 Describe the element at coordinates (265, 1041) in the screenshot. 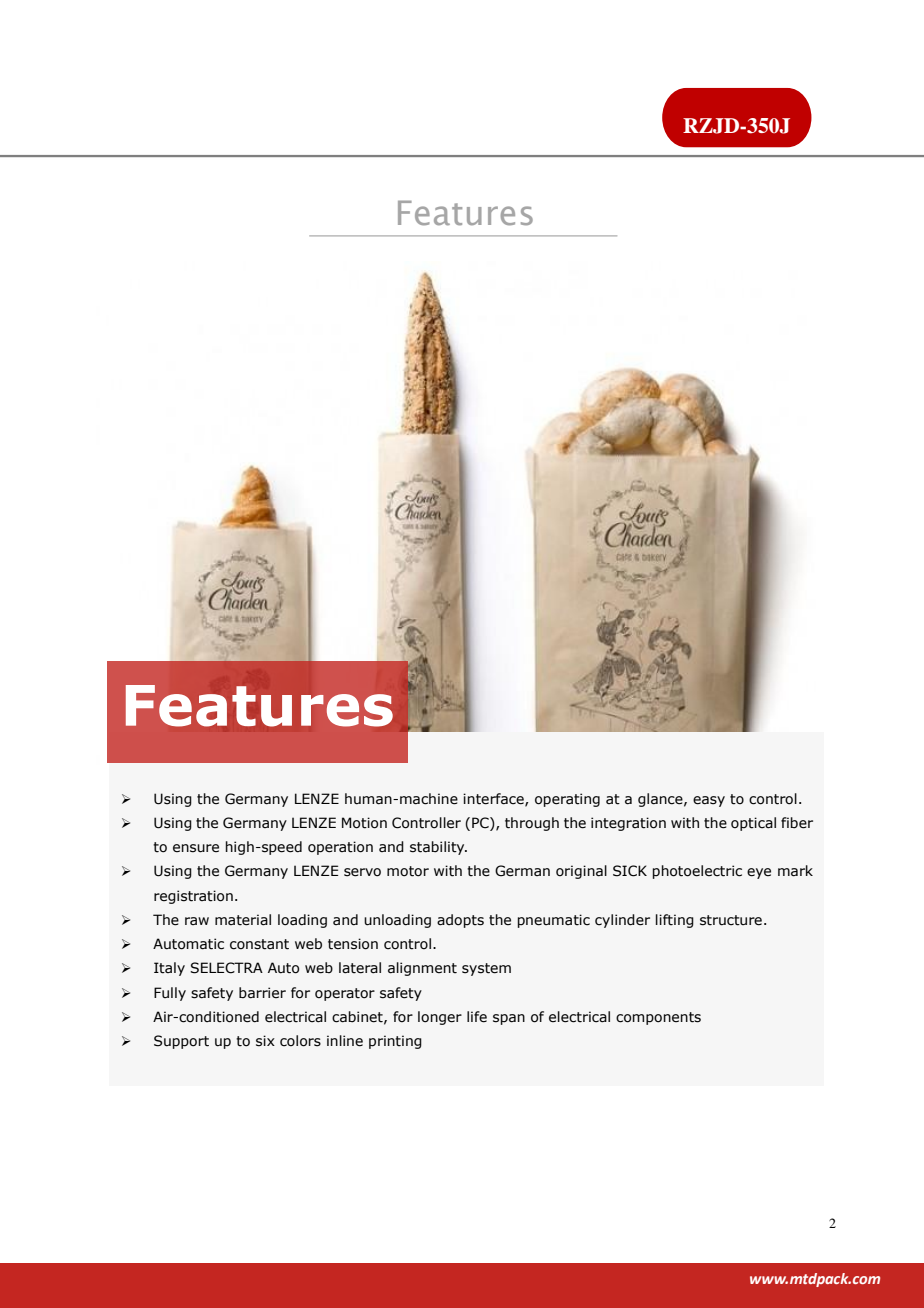

I see `six` at that location.
